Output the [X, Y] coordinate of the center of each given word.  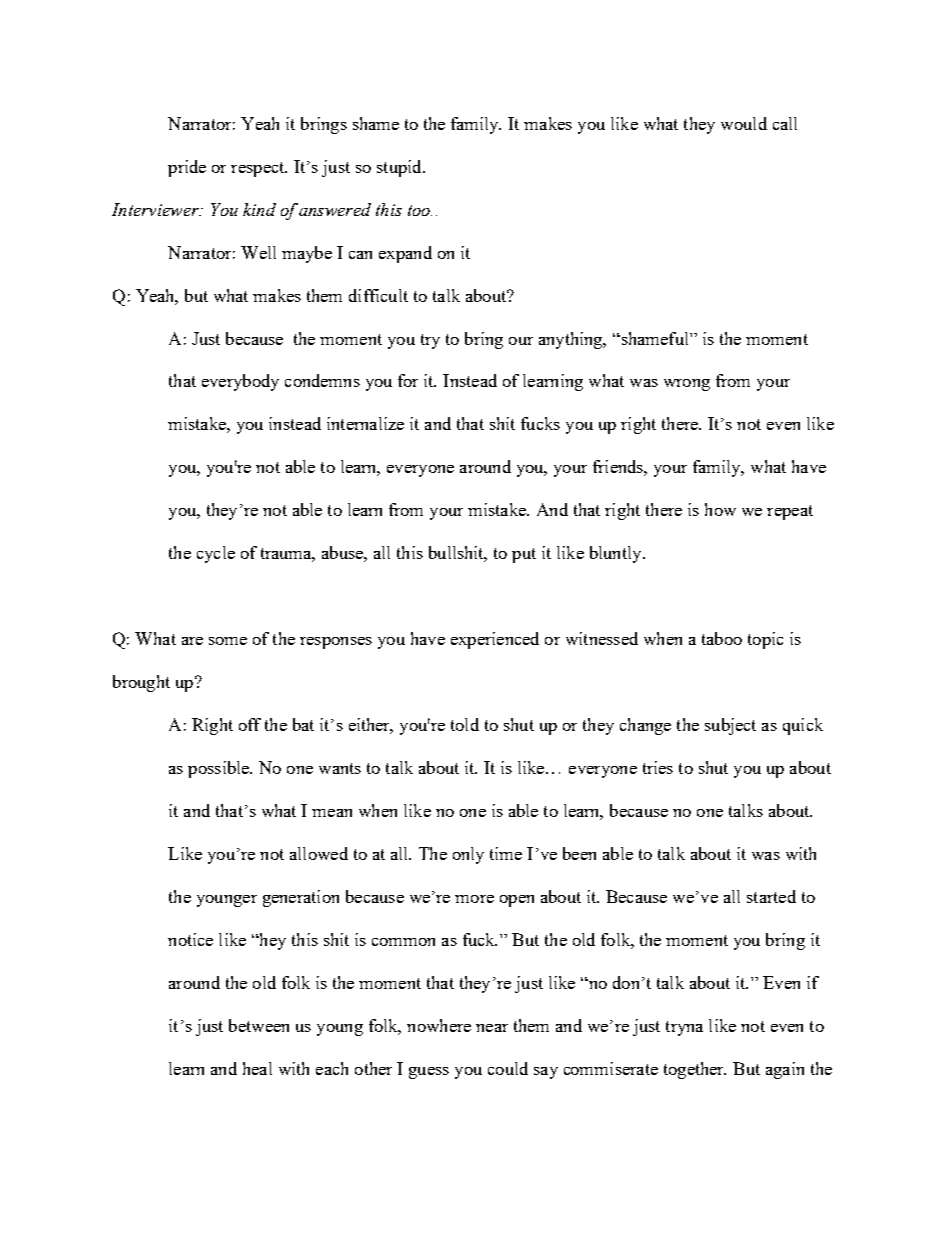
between [259, 1025]
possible [220, 769]
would [744, 123]
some [228, 641]
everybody [240, 382]
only [468, 855]
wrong [687, 385]
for [408, 380]
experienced [495, 640]
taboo [722, 638]
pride [187, 168]
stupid [400, 168]
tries [658, 767]
